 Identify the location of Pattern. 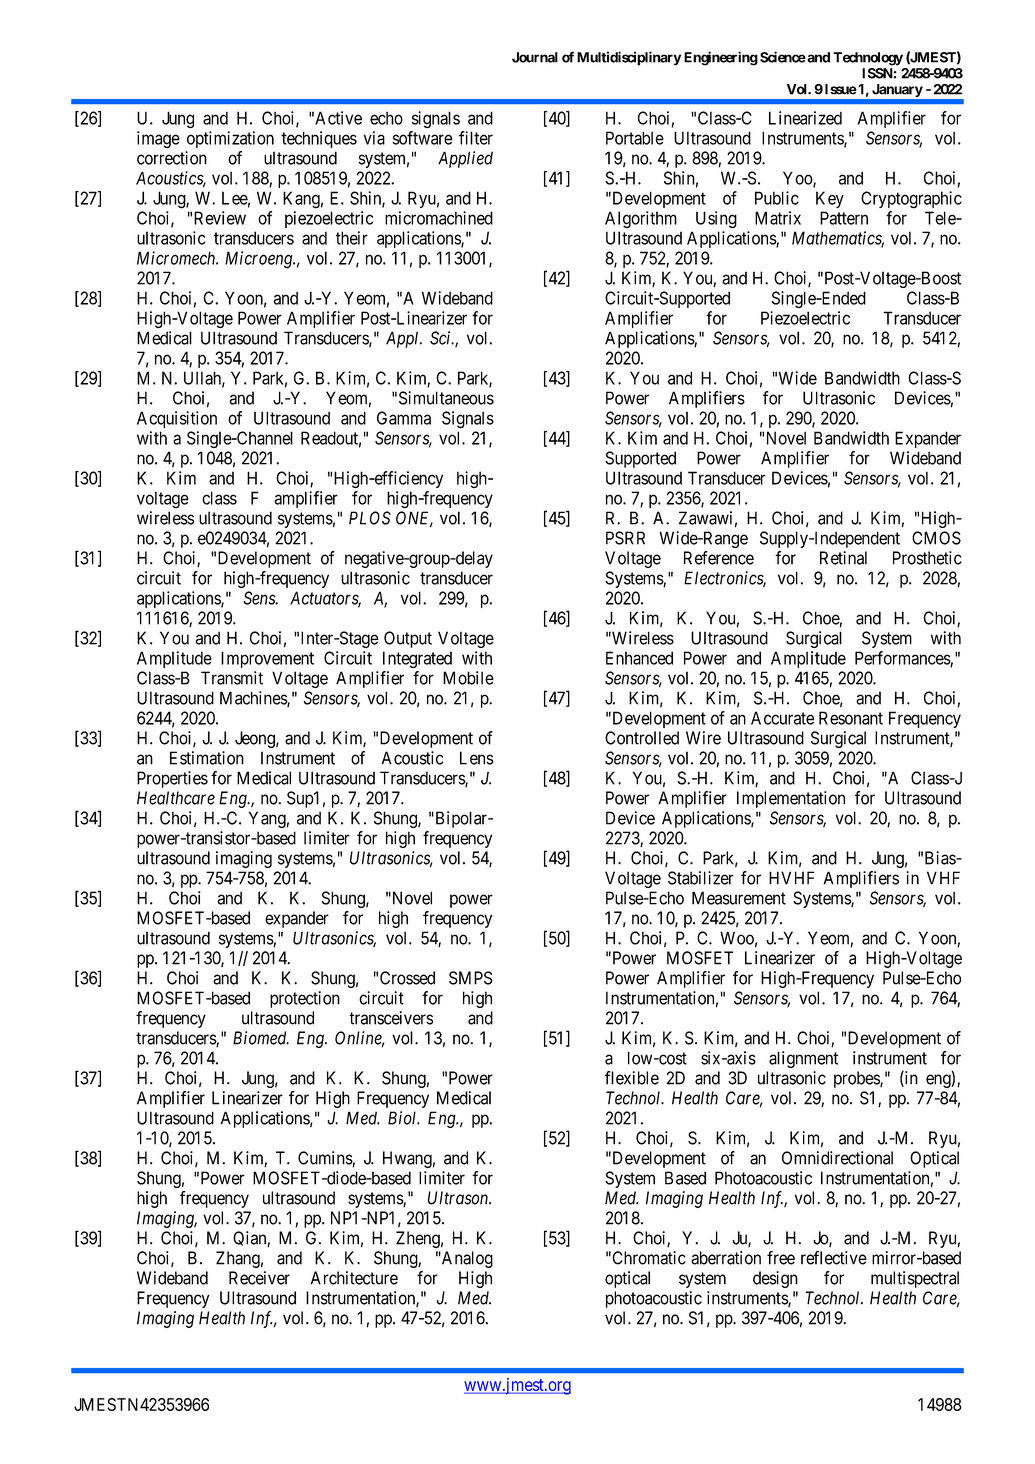
(844, 218).
